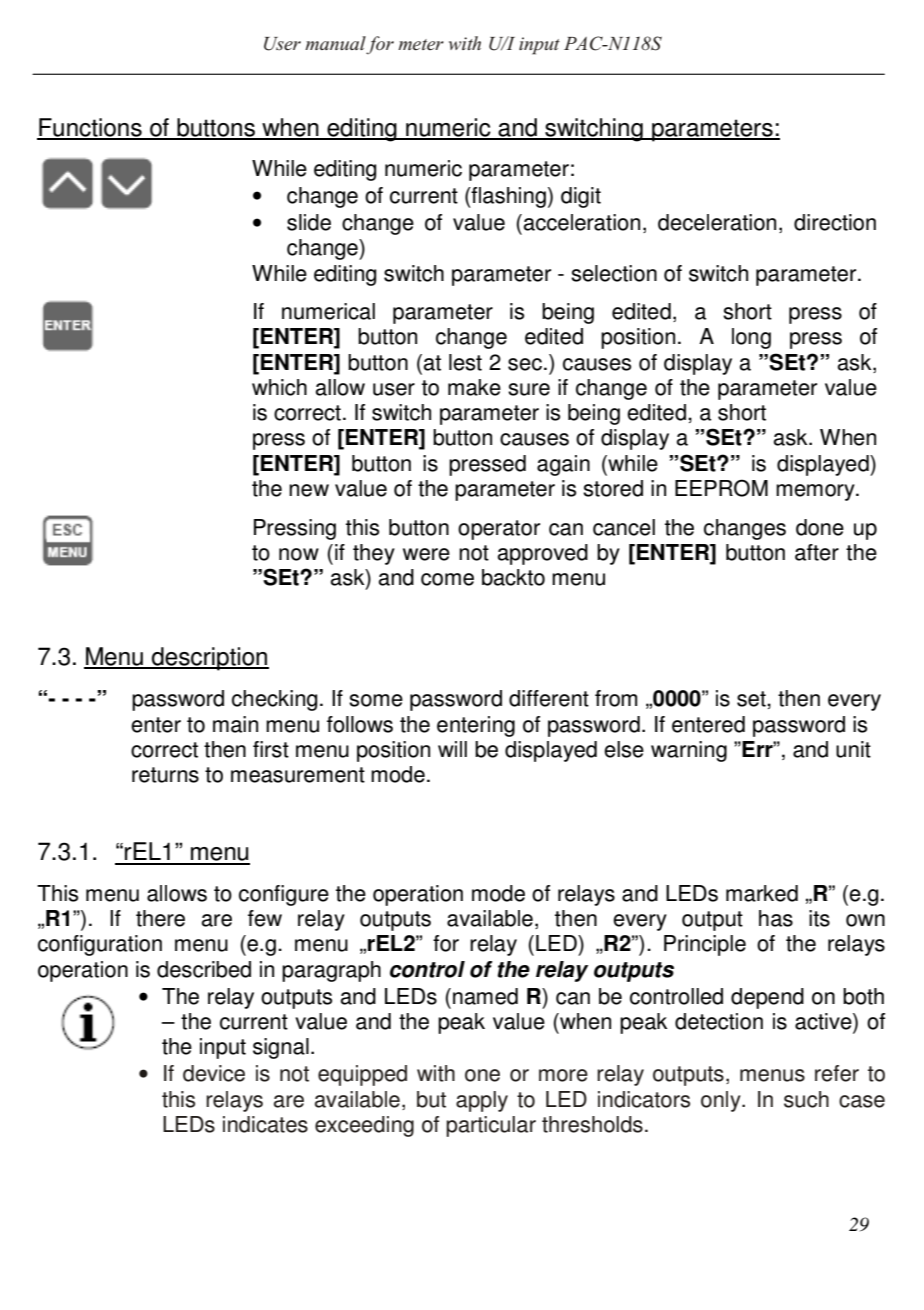 Image resolution: width=924 pixels, height=1310 pixels. What do you see at coordinates (309, 222) in the screenshot?
I see `slide` at bounding box center [309, 222].
